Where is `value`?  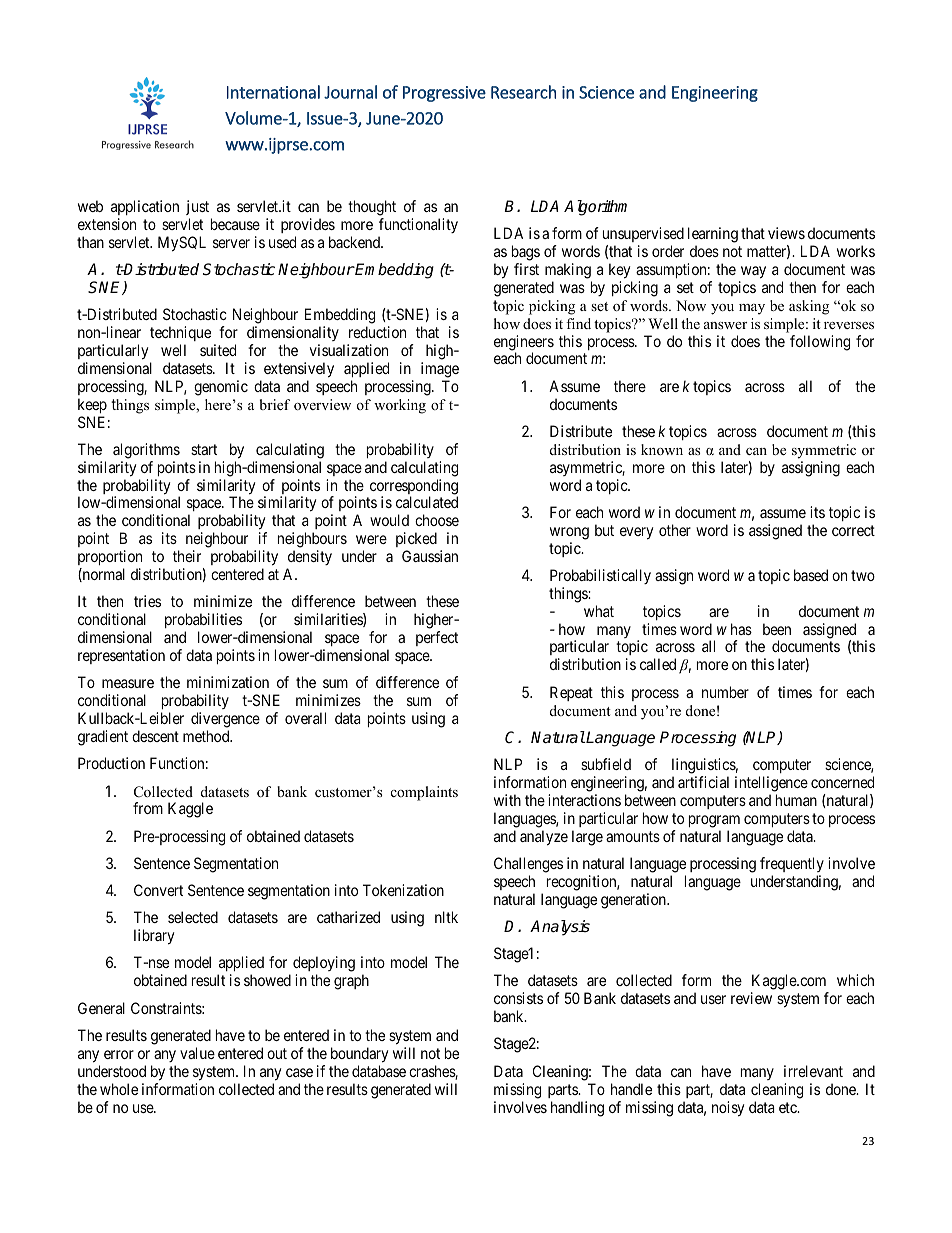 value is located at coordinates (197, 1053).
